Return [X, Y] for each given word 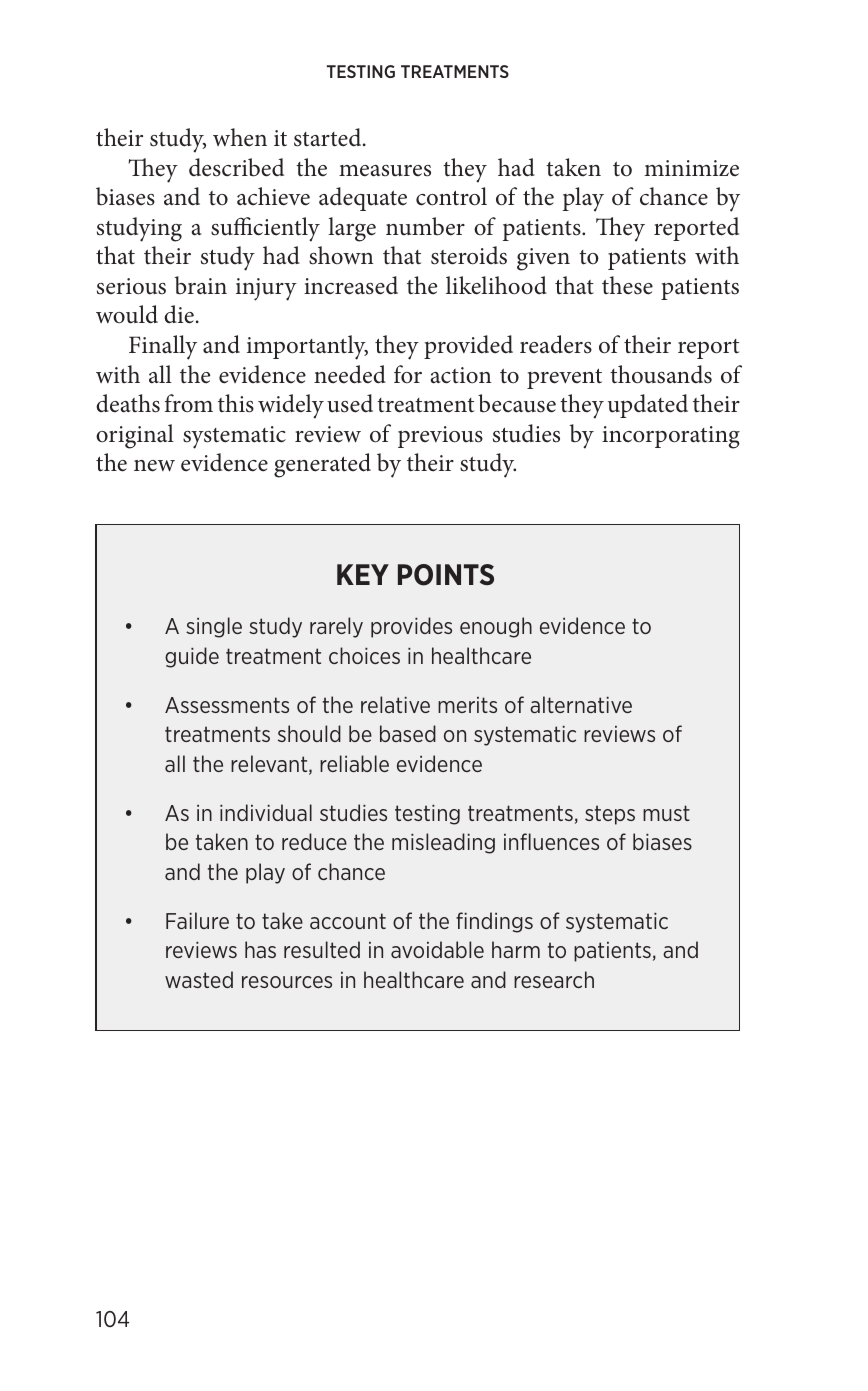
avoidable [437, 949]
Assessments [227, 705]
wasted [199, 979]
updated [648, 406]
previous [440, 437]
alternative [581, 704]
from [189, 403]
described [236, 167]
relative [395, 704]
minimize [691, 168]
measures [385, 171]
